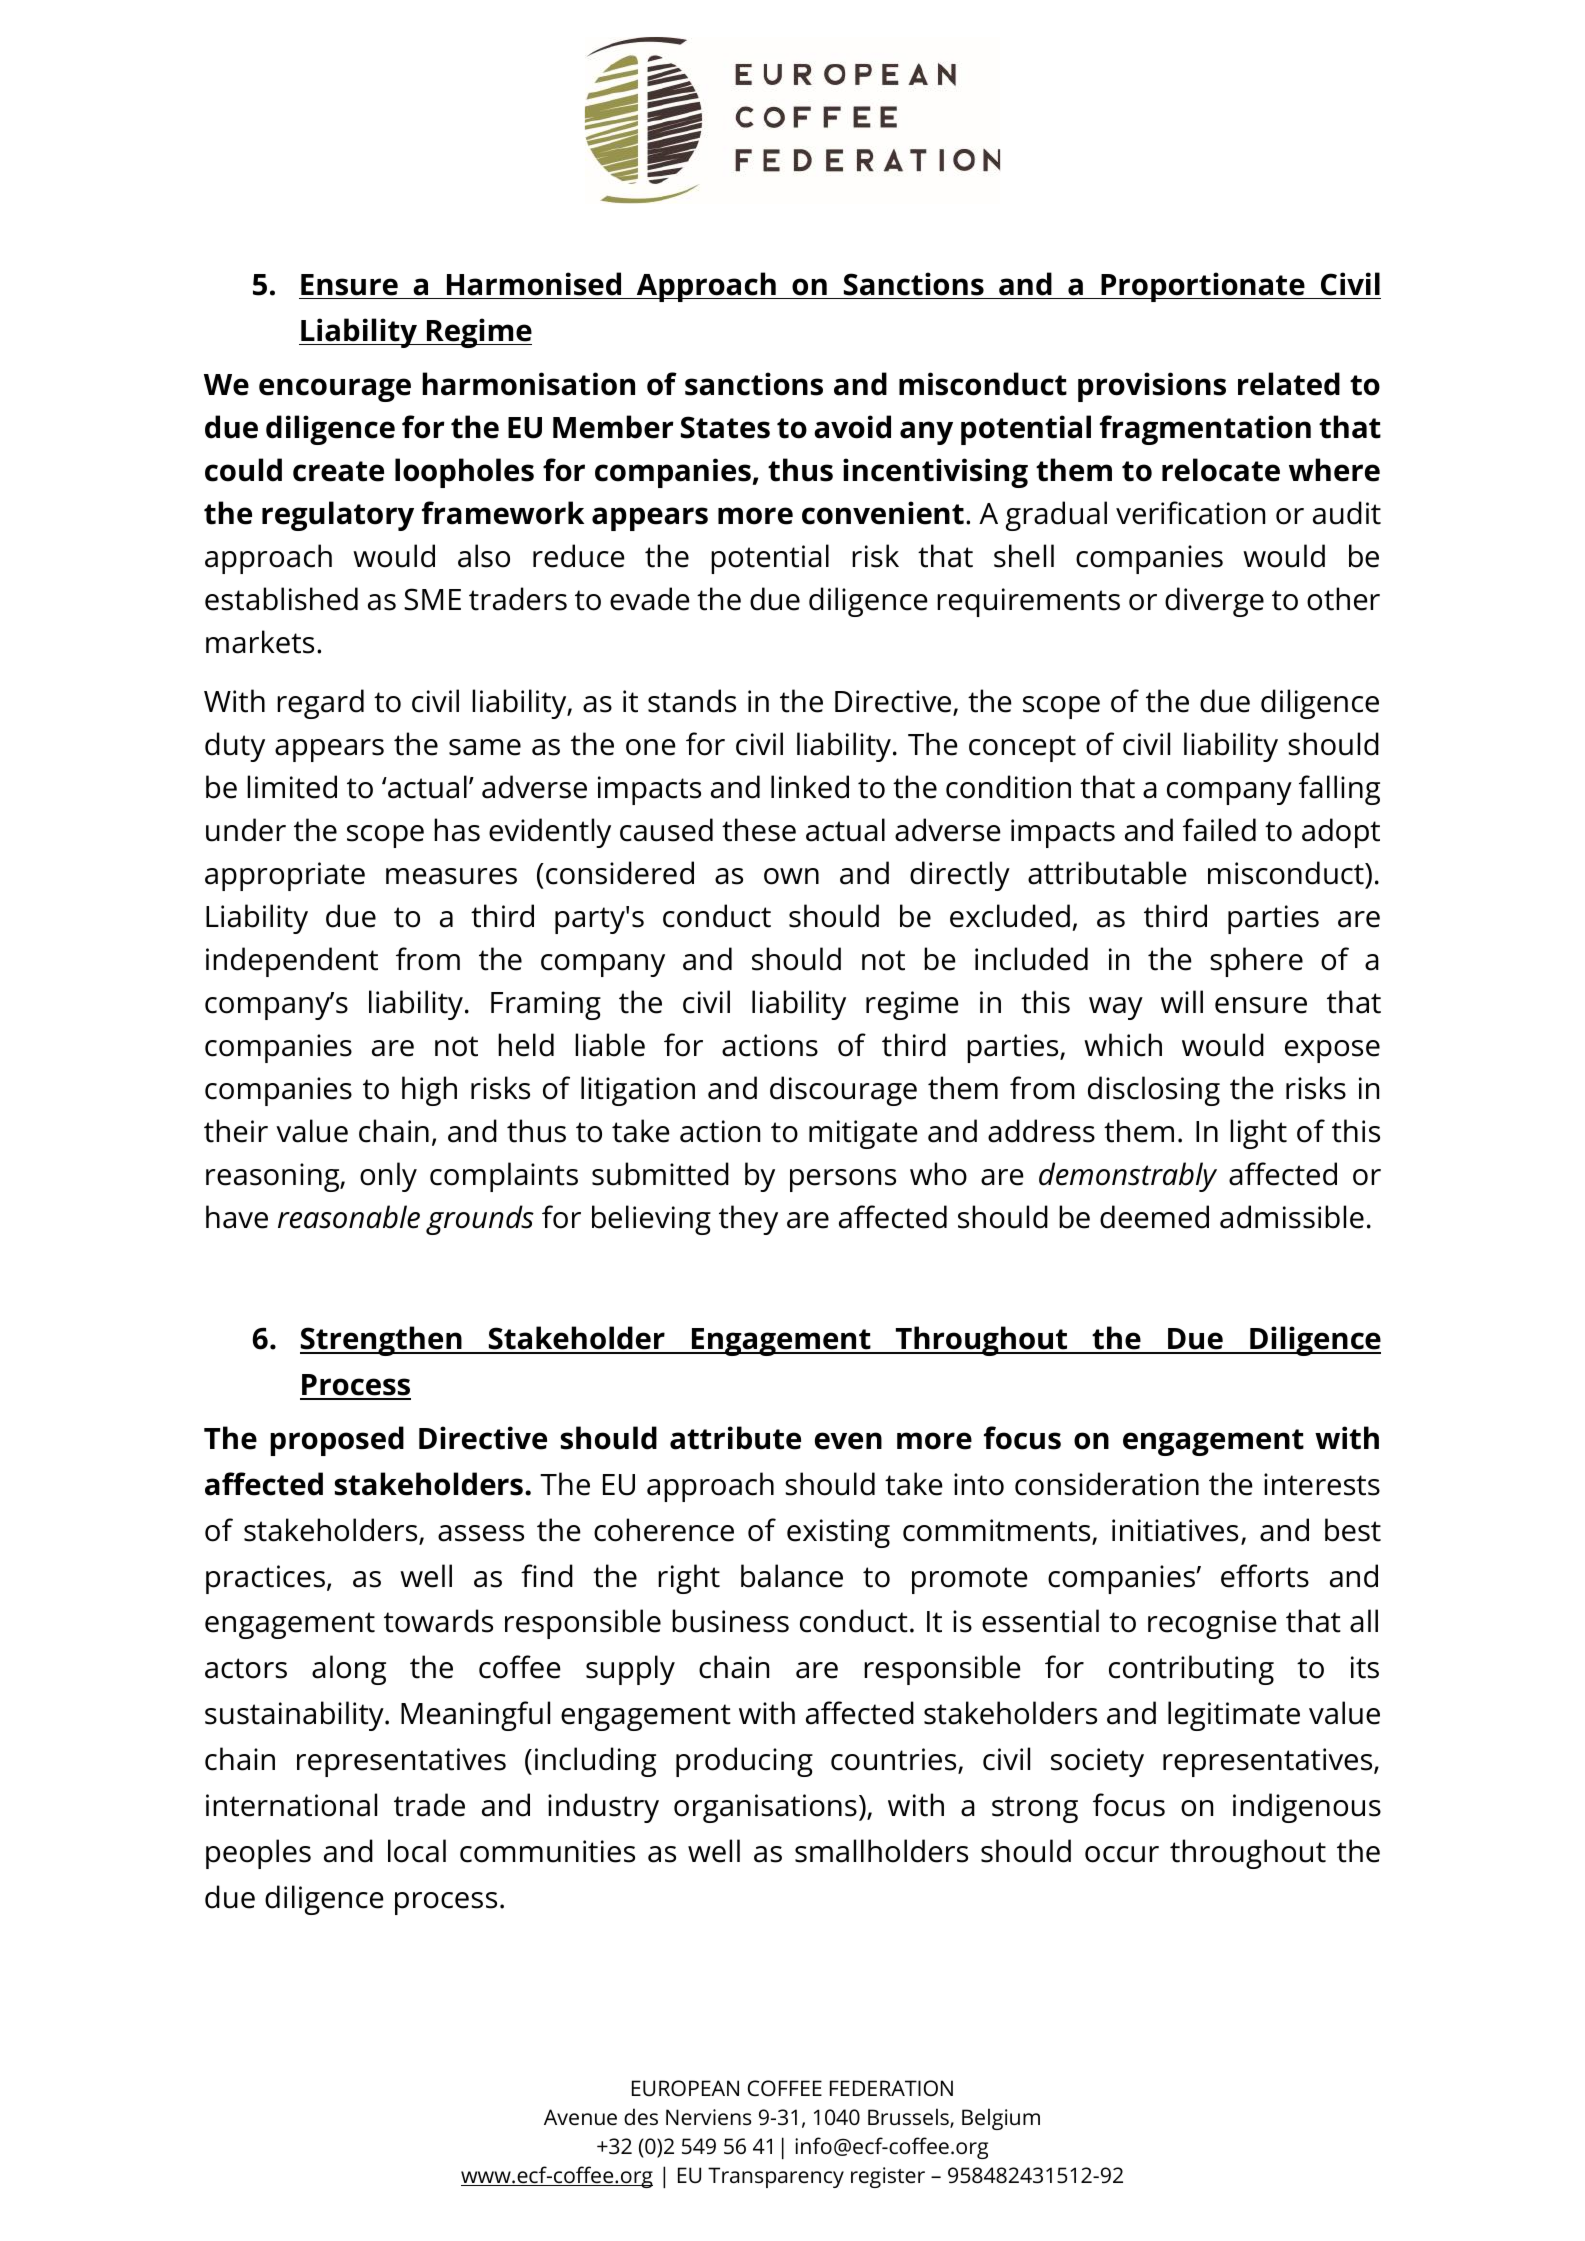  Describe the element at coordinates (1292, 1217) in the screenshot. I see `admissible` at that location.
